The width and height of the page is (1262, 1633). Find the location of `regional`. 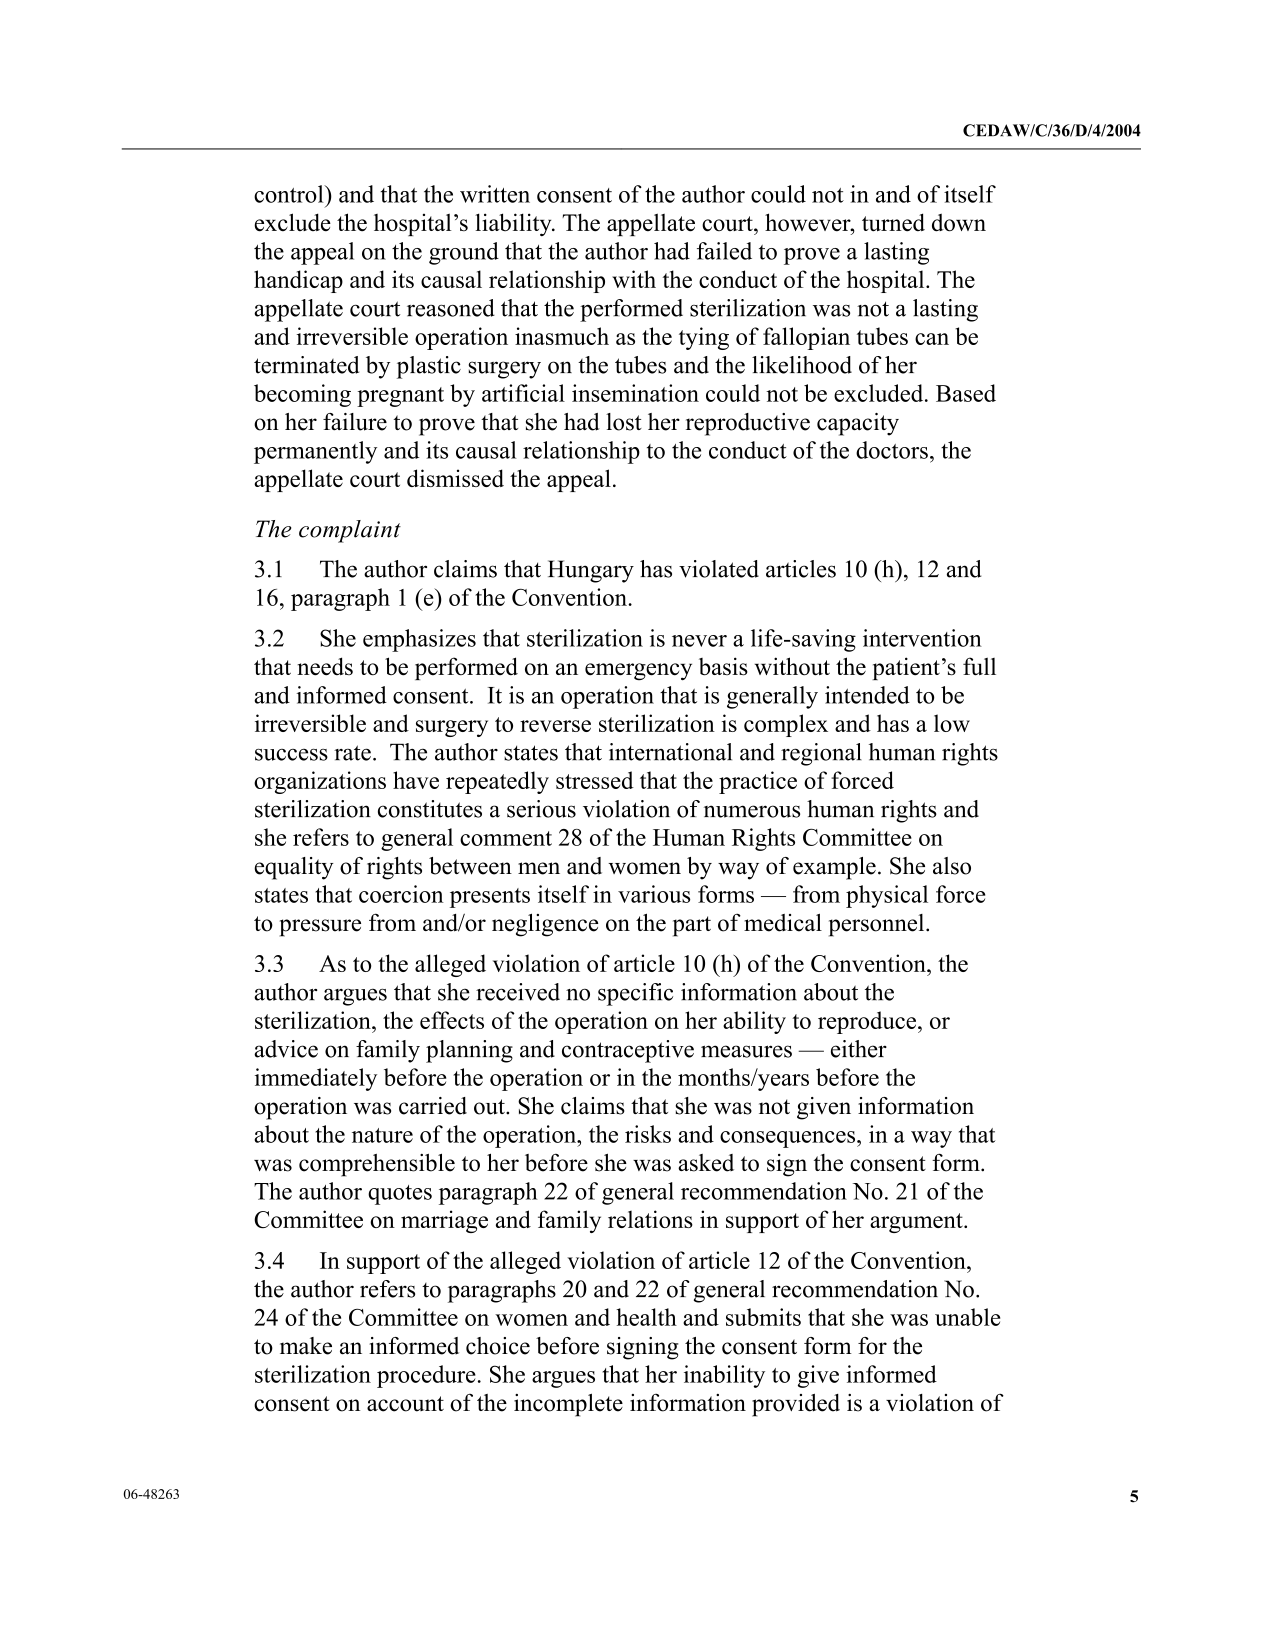

regional is located at coordinates (821, 754).
